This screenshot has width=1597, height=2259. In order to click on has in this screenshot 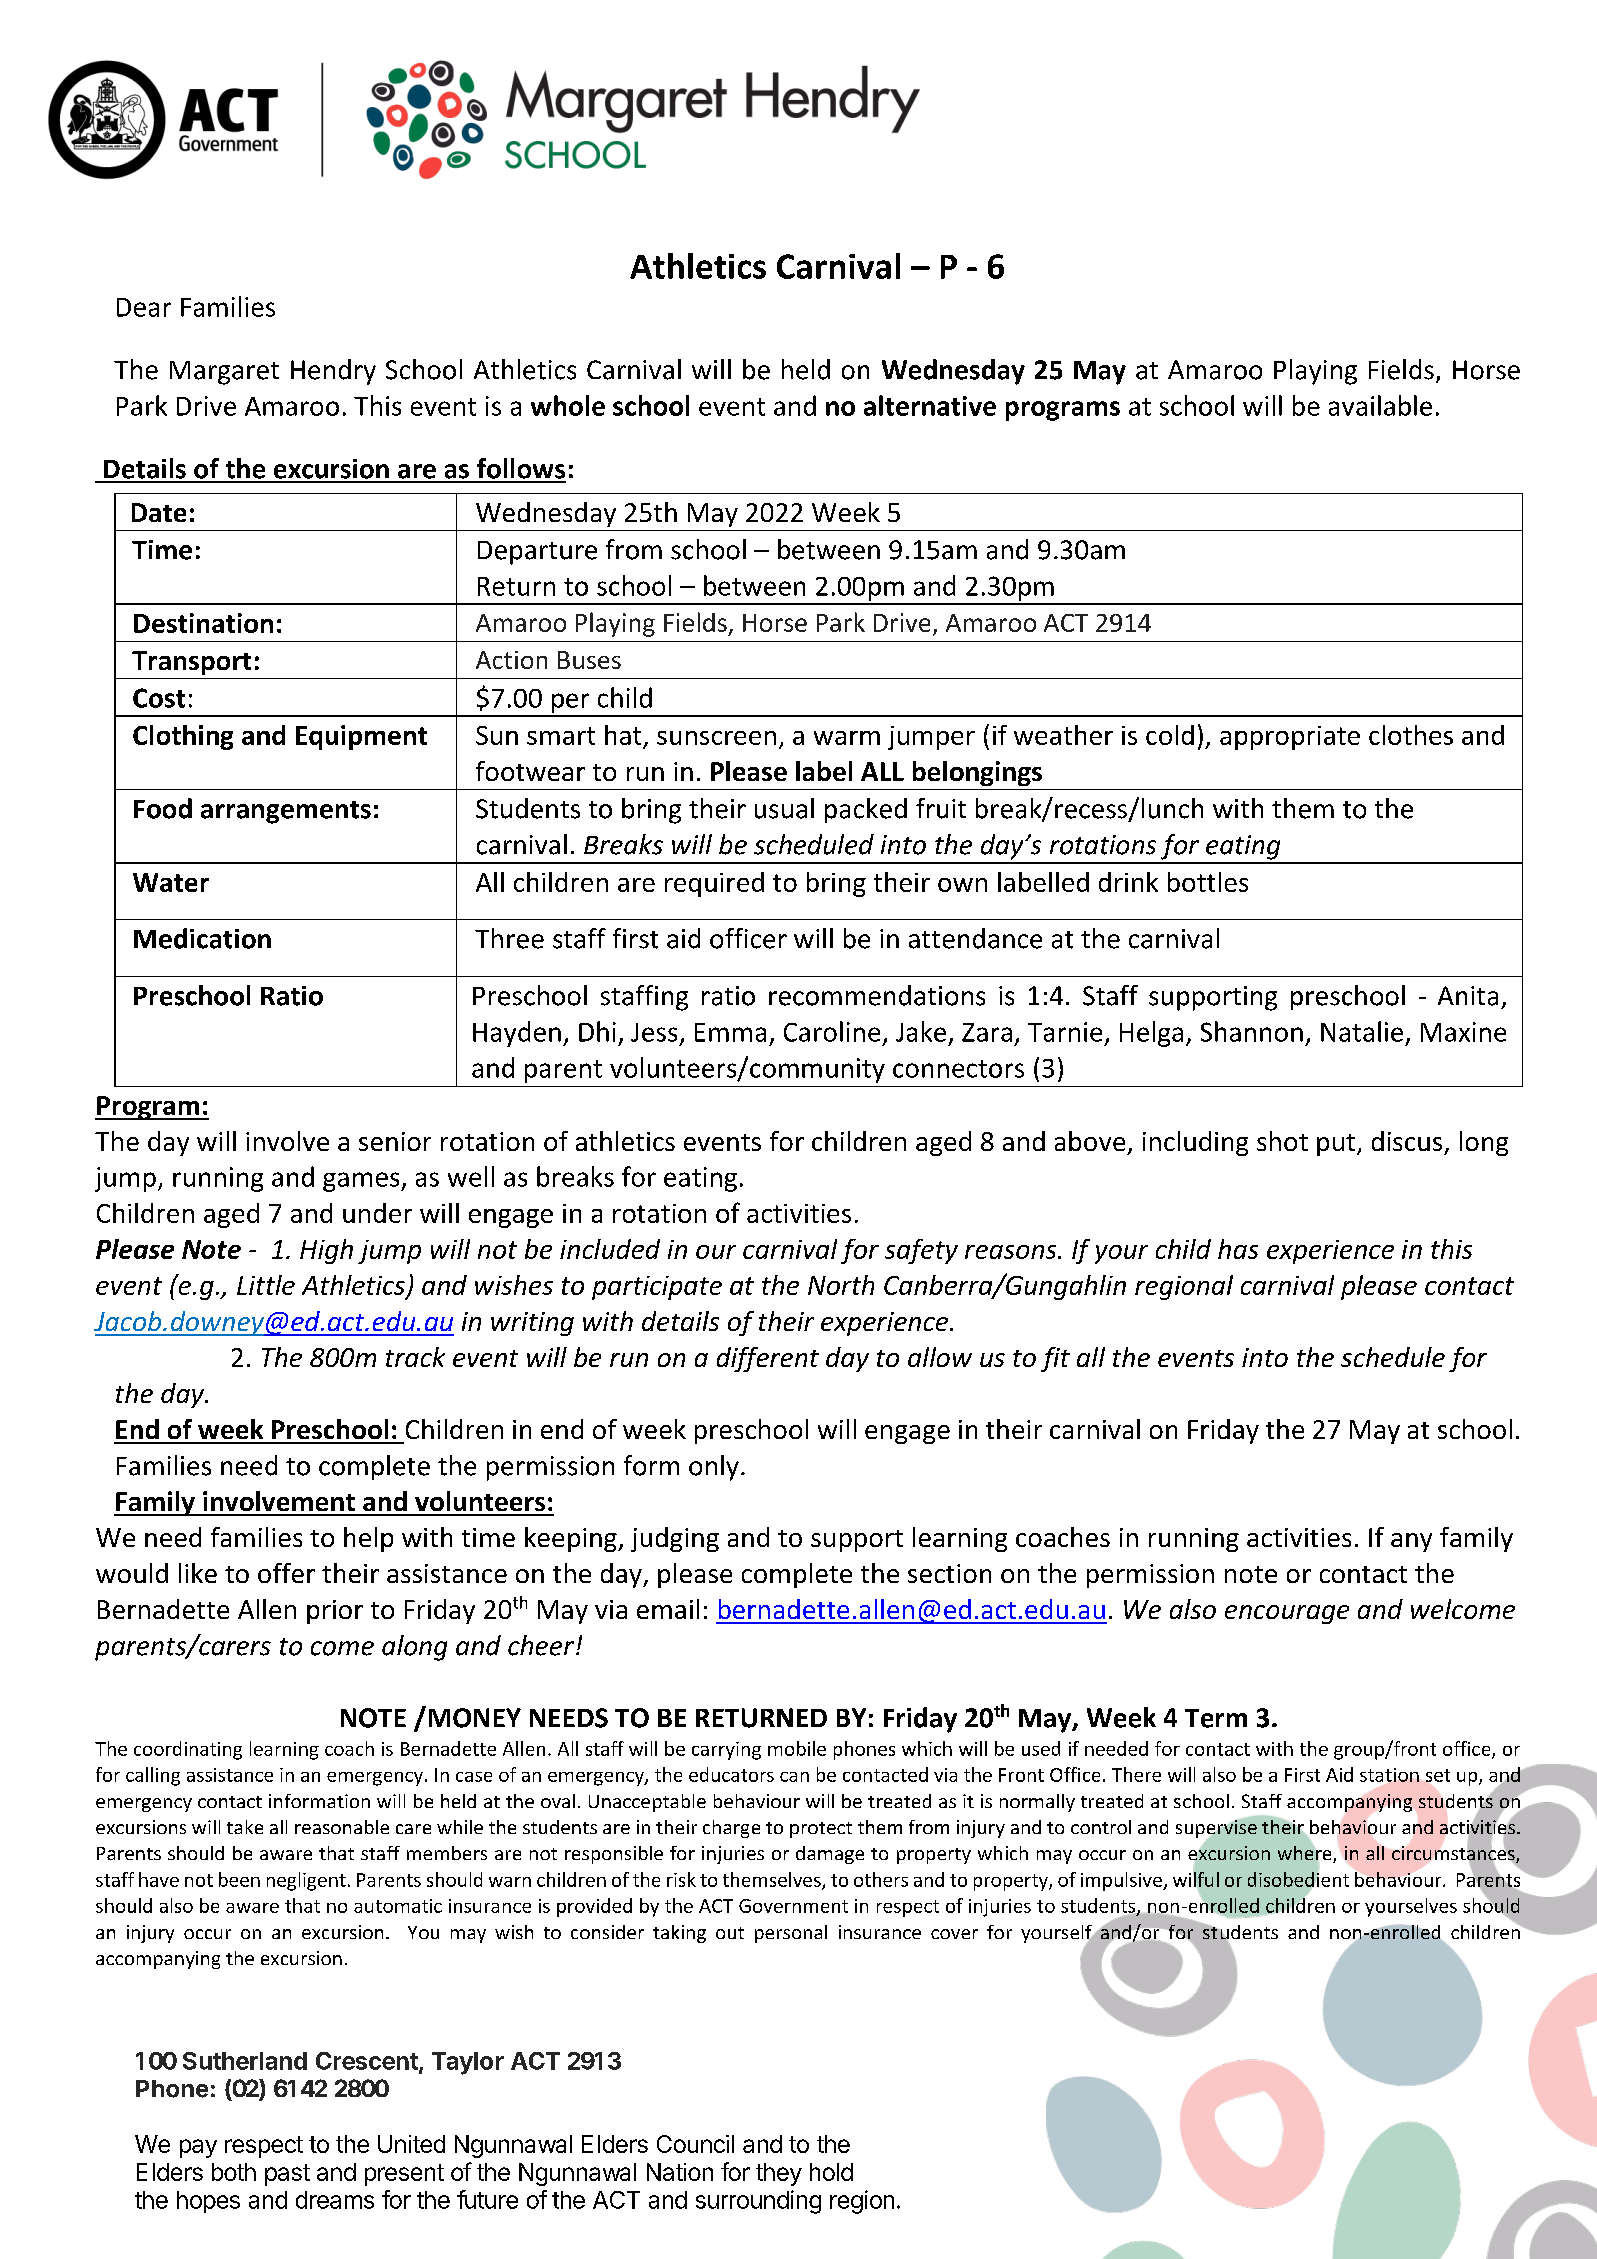, I will do `click(1238, 1249)`.
